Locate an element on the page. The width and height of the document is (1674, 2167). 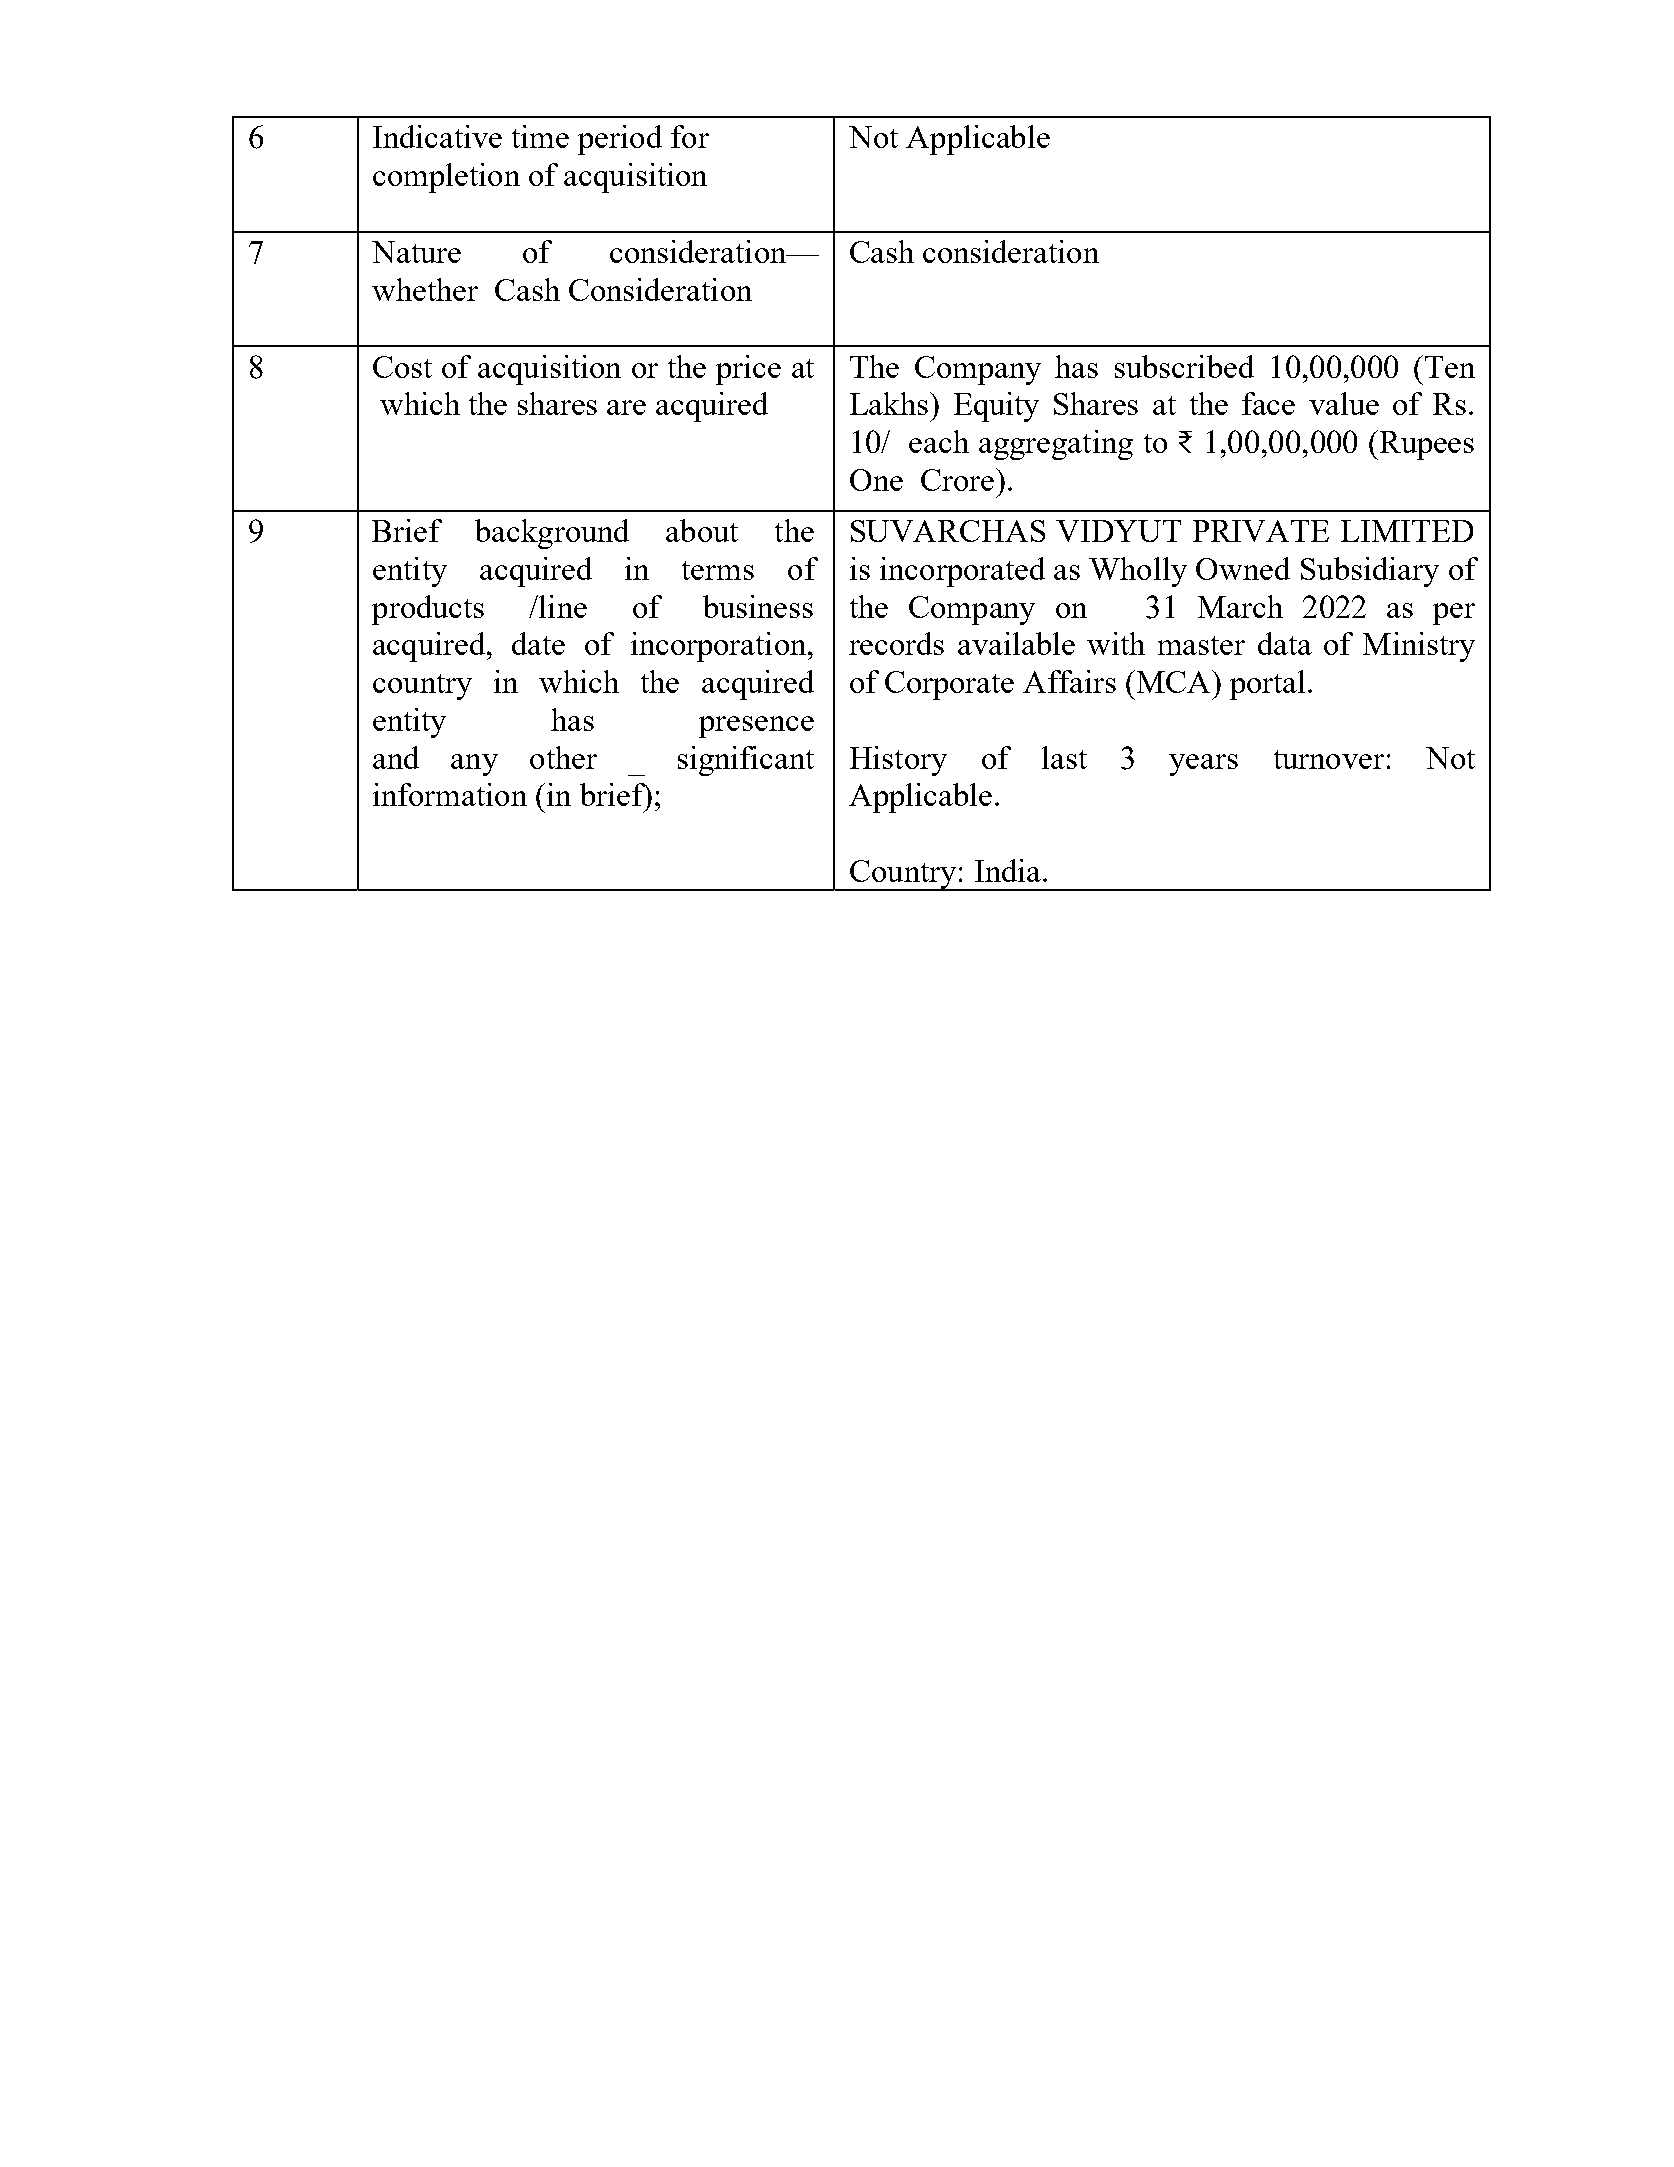
India is located at coordinates (1009, 870).
